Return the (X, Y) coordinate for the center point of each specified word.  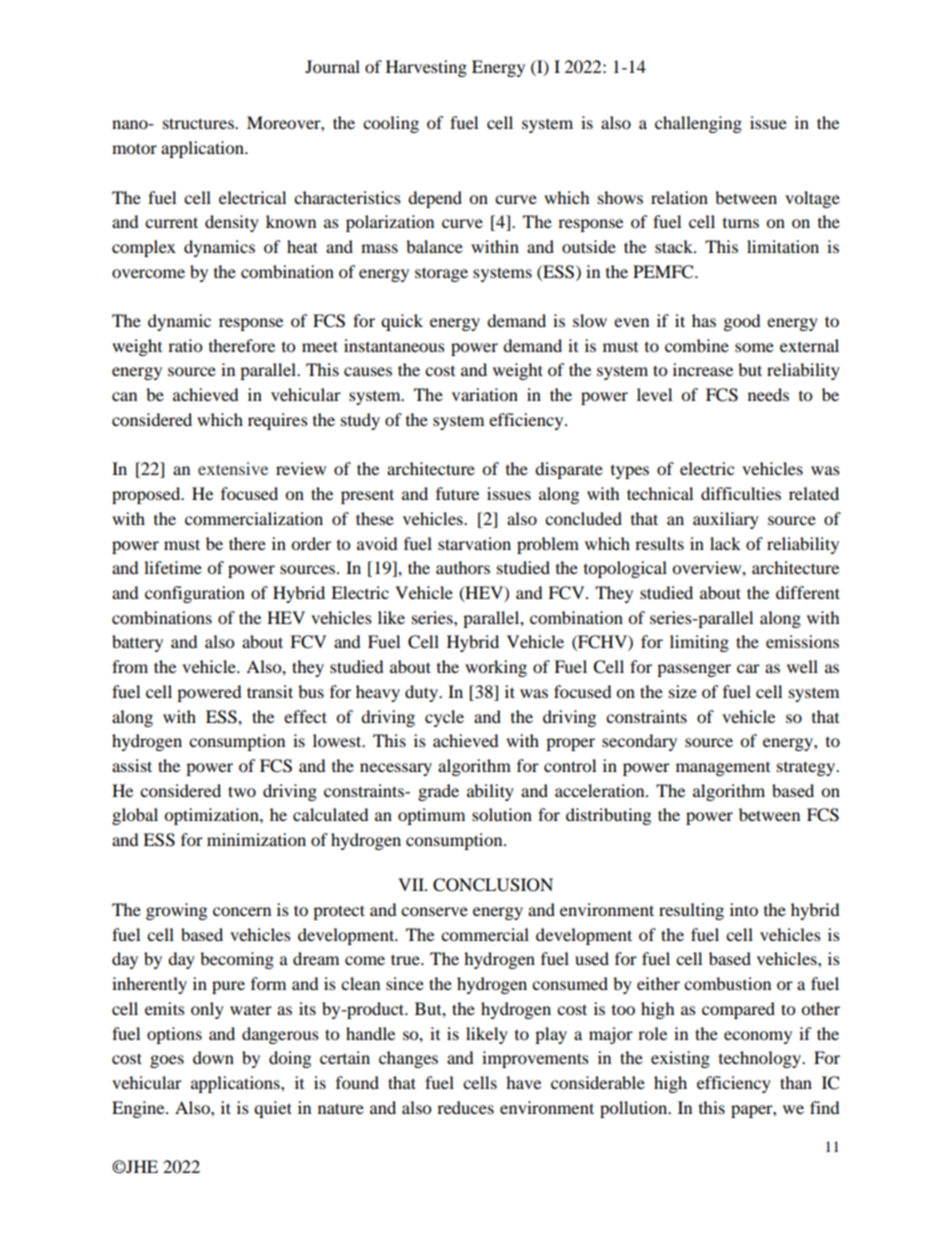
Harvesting (426, 68)
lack (725, 543)
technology (761, 1059)
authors (463, 567)
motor (134, 148)
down (213, 1057)
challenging (698, 124)
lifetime (173, 567)
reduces (465, 1107)
